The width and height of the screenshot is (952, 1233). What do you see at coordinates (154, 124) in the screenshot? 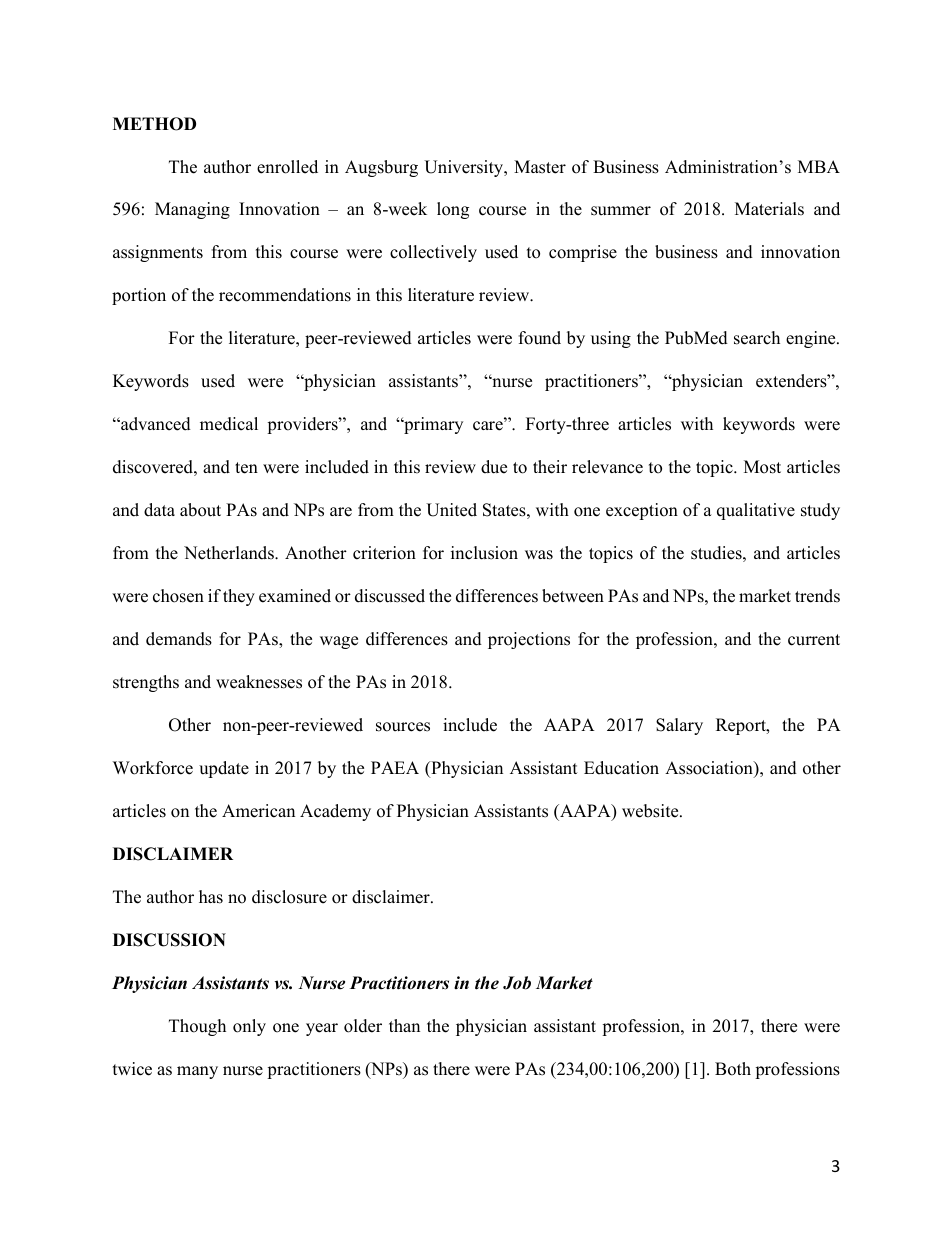
I see `METHOD` at bounding box center [154, 124].
